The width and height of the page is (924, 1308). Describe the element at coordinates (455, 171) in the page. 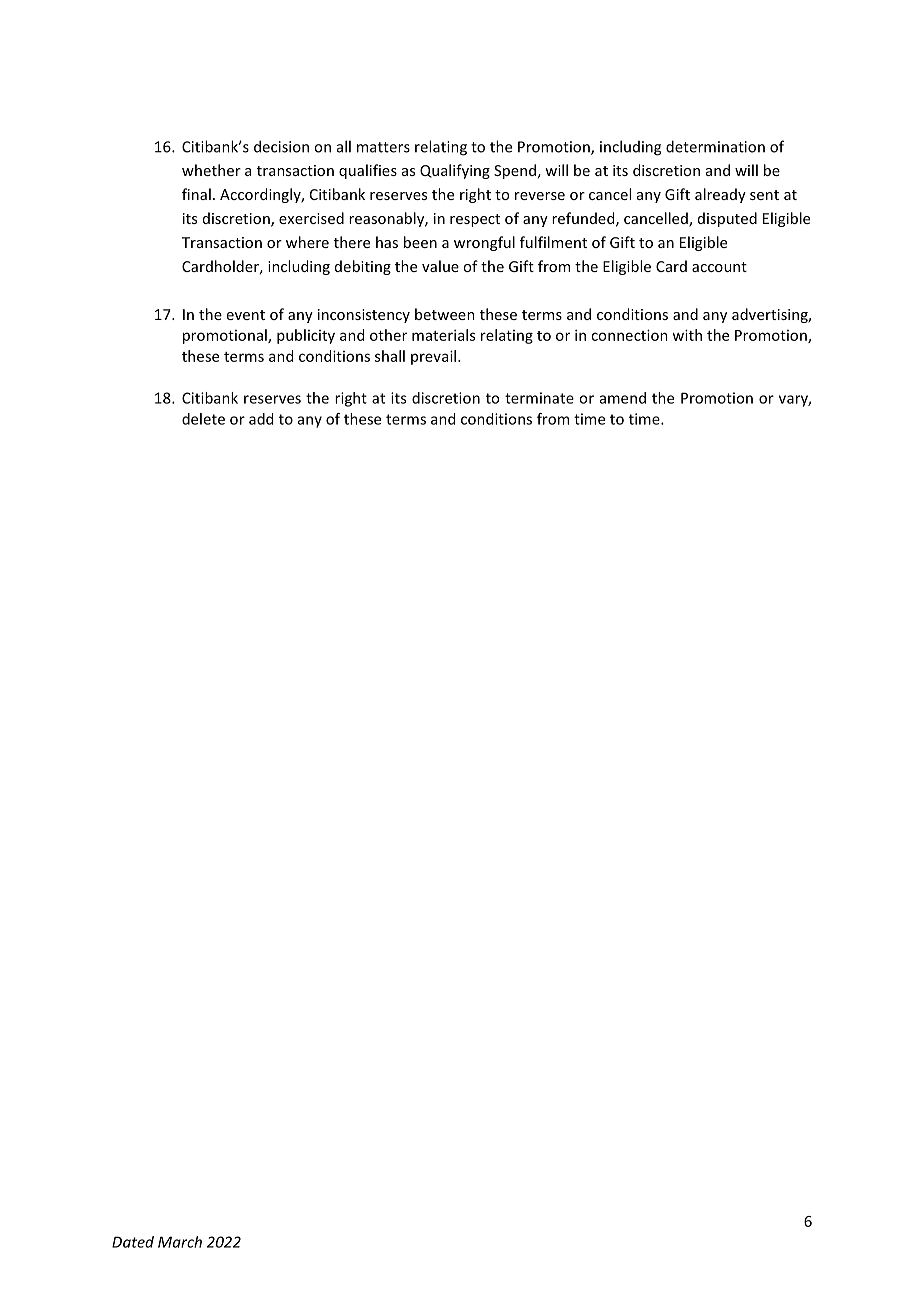

I see `Qualifying` at that location.
